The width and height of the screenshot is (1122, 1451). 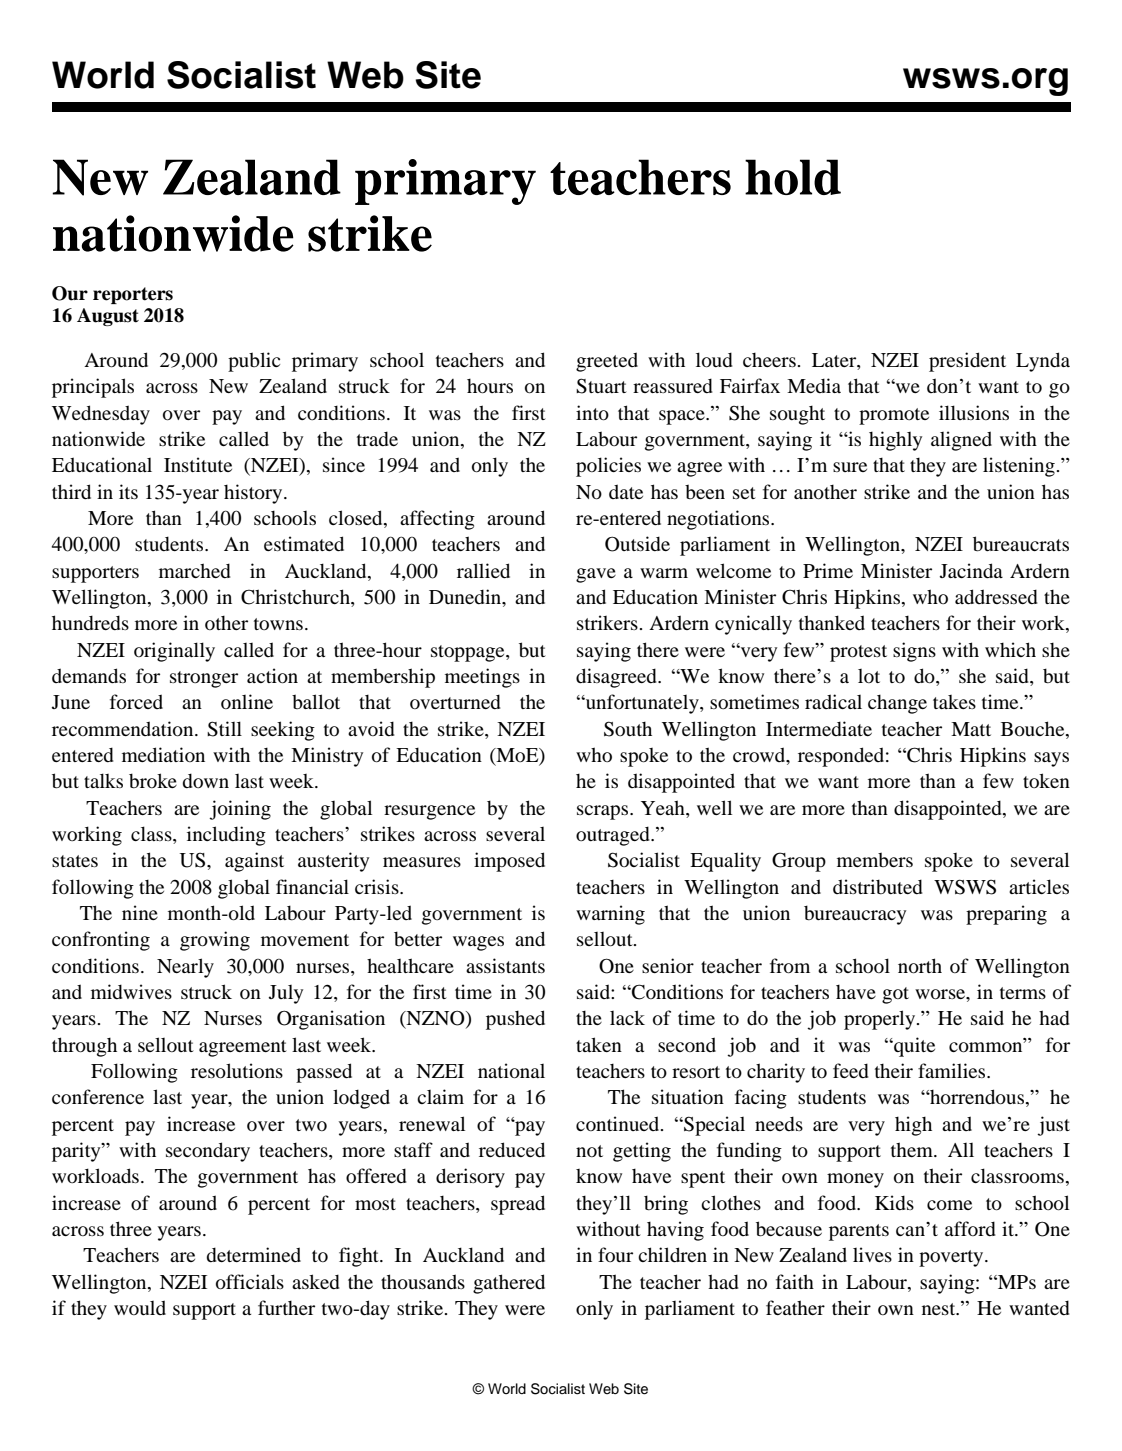 What do you see at coordinates (596, 575) in the screenshot?
I see `gave` at bounding box center [596, 575].
